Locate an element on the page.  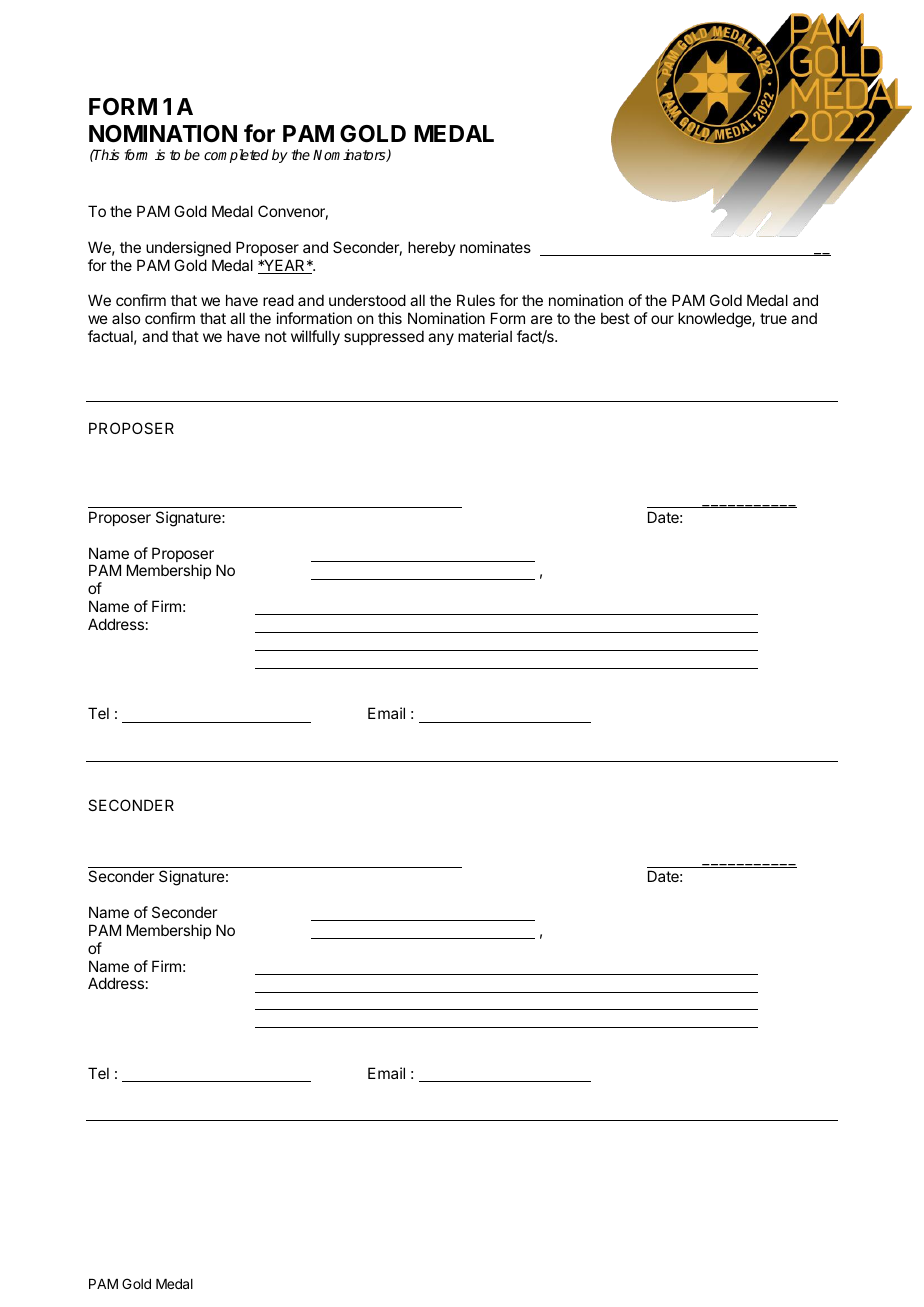
understood is located at coordinates (367, 300).
